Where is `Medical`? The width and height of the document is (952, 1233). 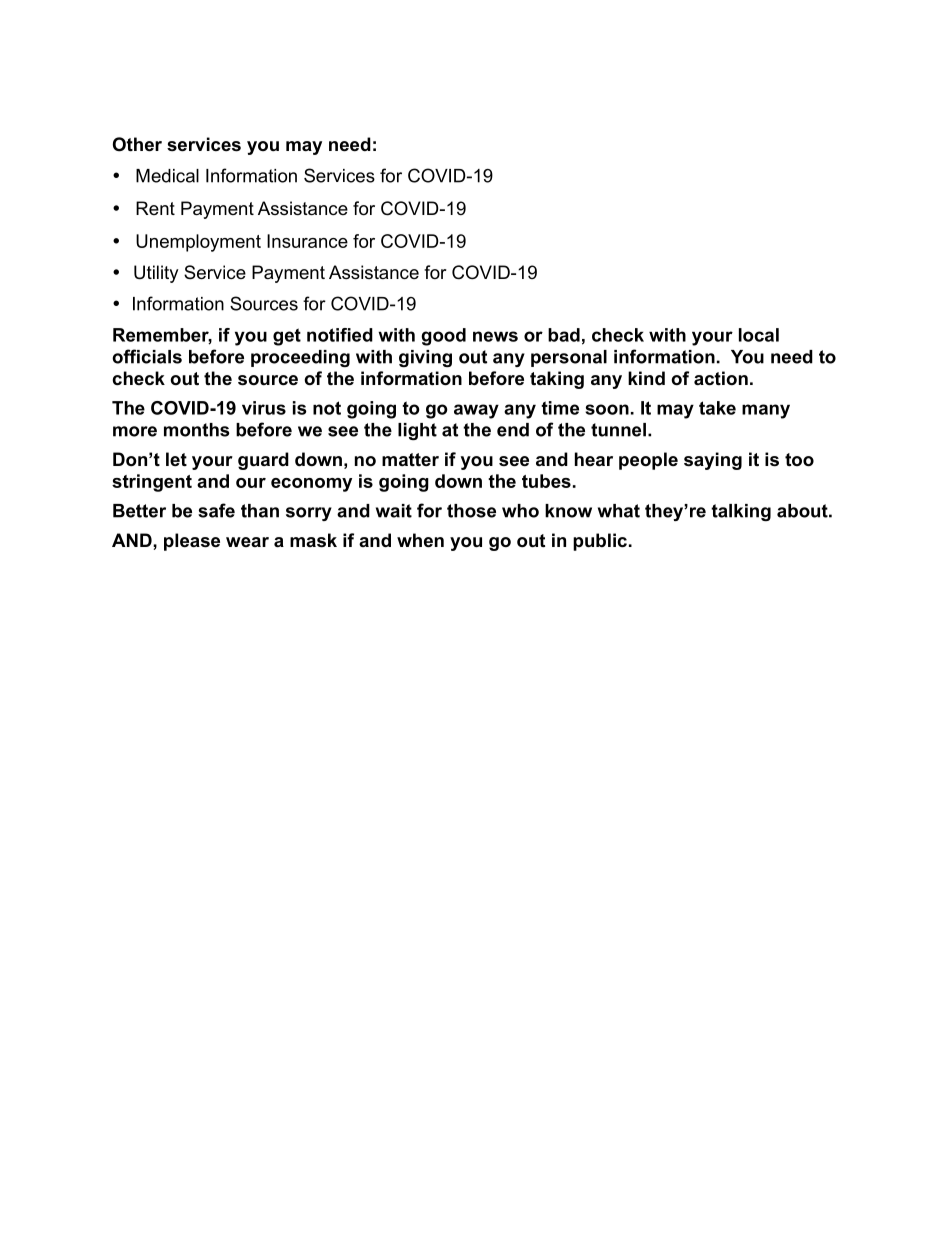 Medical is located at coordinates (167, 176).
